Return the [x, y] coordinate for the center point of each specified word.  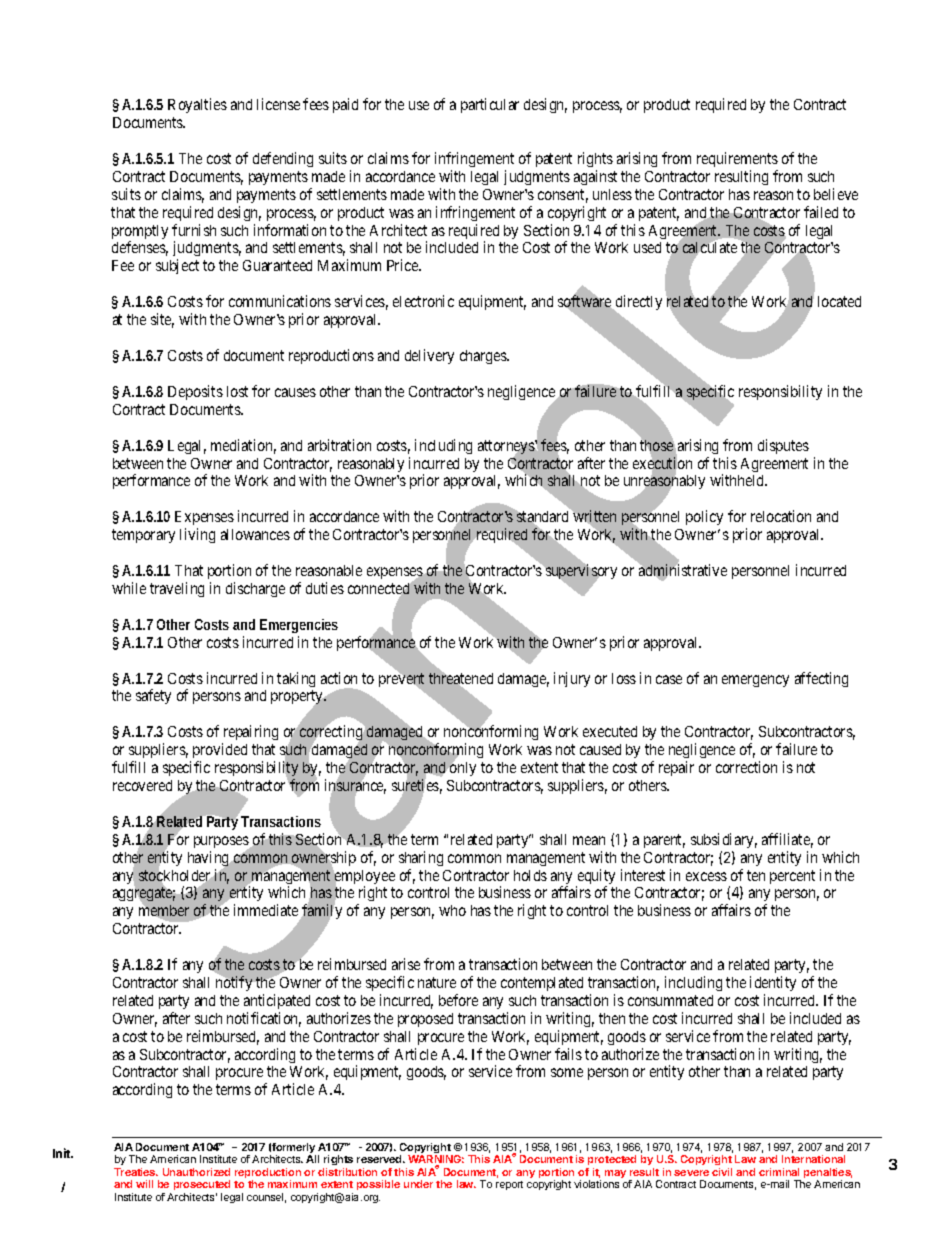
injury [572, 679]
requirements [737, 159]
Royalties [197, 105]
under [418, 1184]
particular [490, 105]
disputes [783, 446]
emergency [755, 681]
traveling [177, 589]
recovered [142, 785]
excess [706, 876]
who [452, 910]
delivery [429, 356]
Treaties [136, 1172]
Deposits [195, 392]
